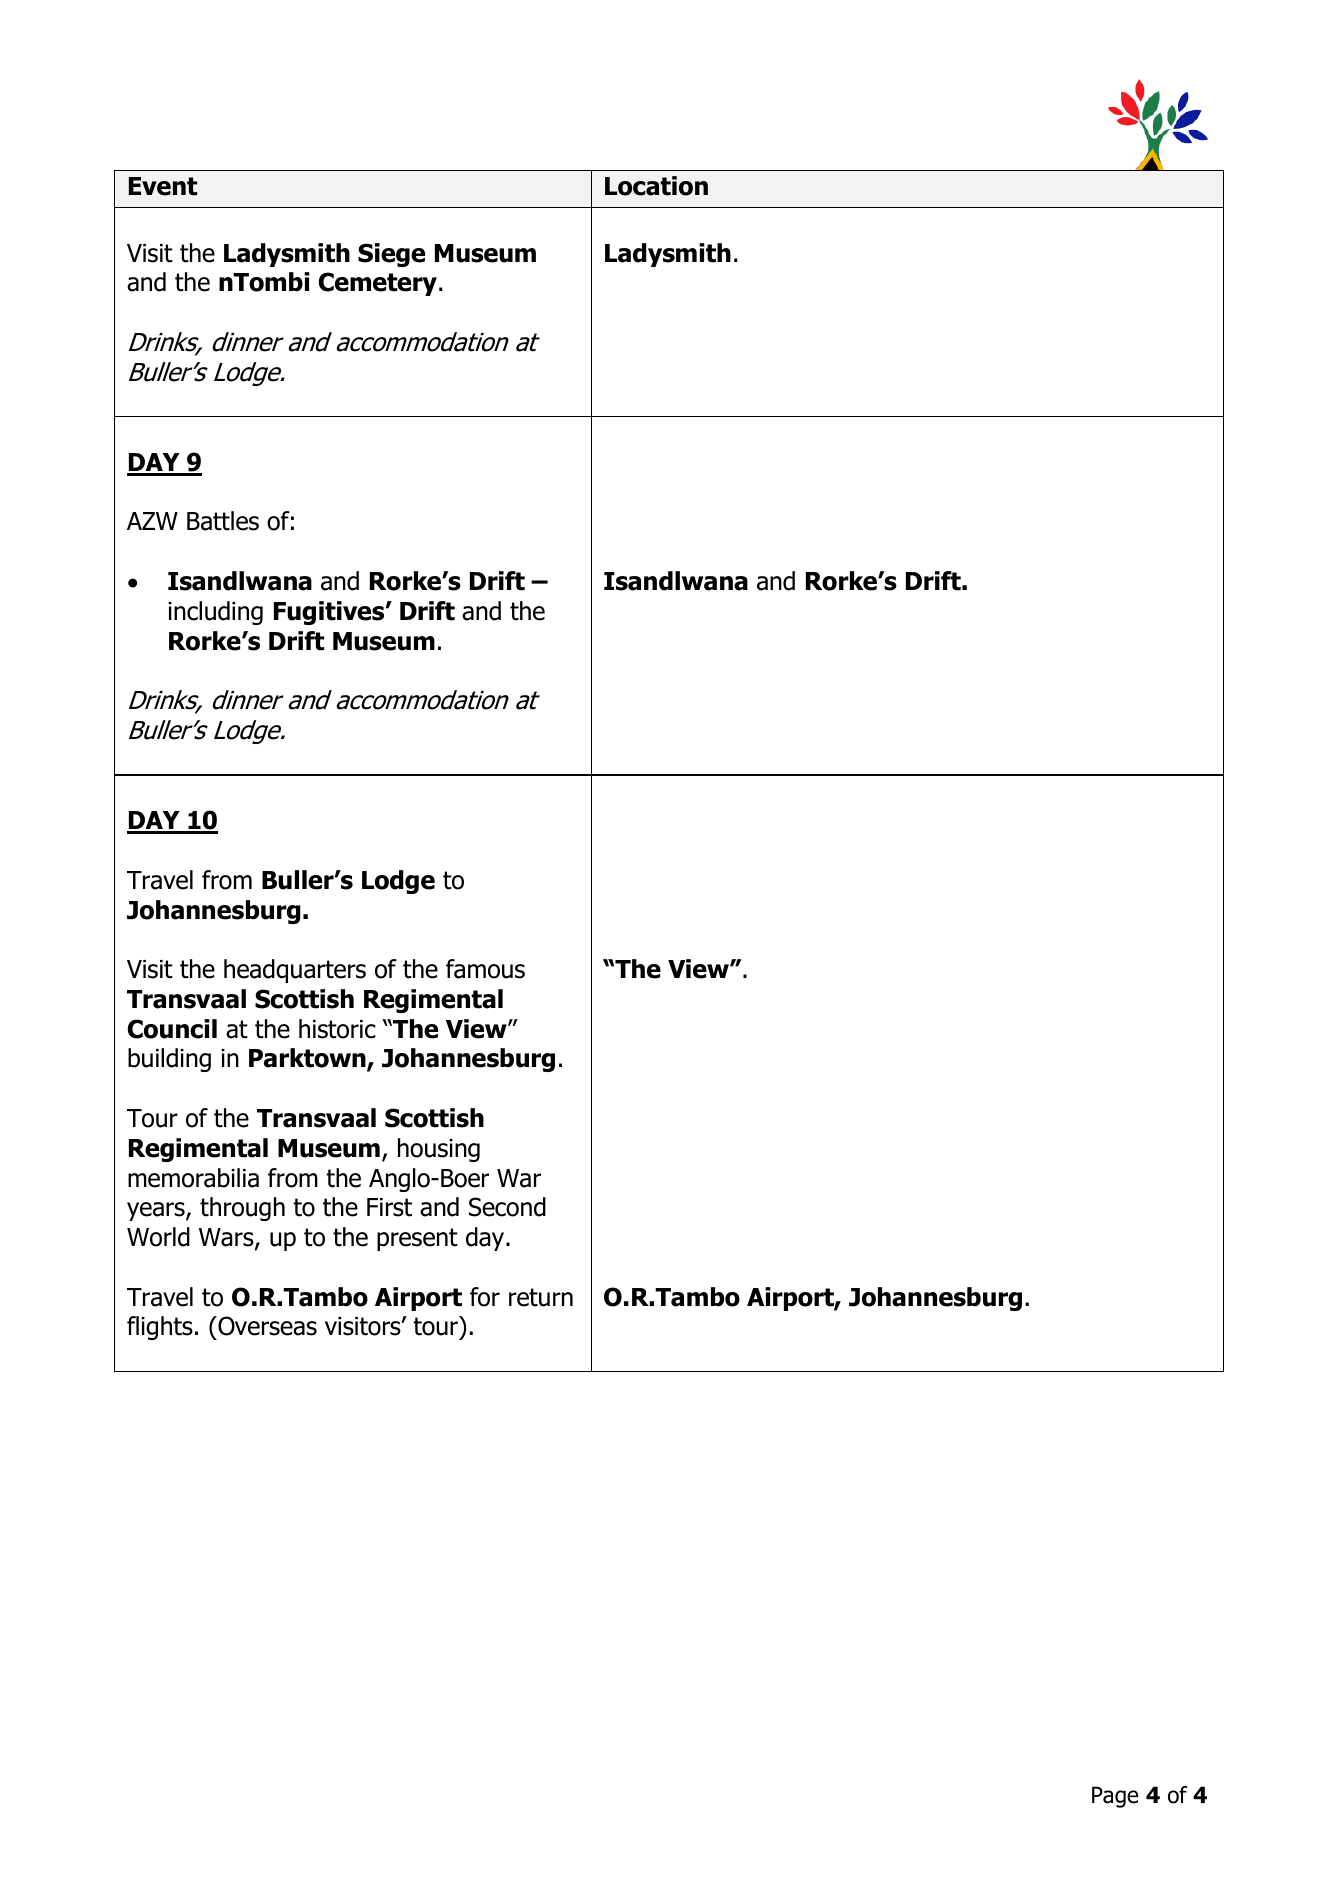 The image size is (1335, 1887). I want to click on return, so click(541, 1297).
